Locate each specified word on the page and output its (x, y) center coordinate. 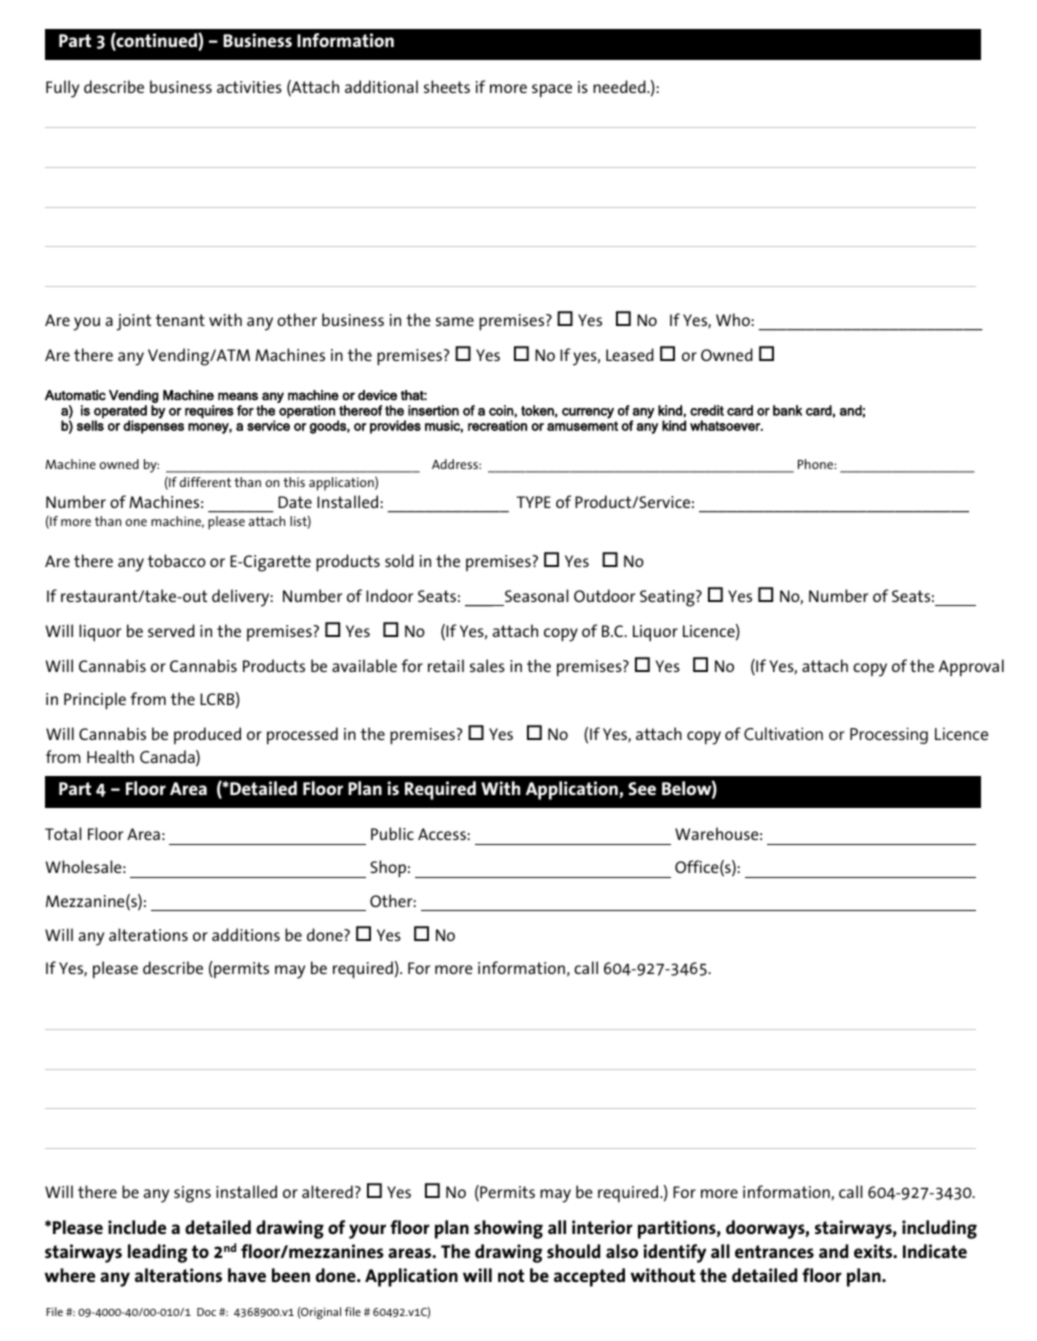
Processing (889, 735)
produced (207, 735)
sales (487, 665)
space (552, 91)
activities (249, 87)
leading (157, 1253)
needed (620, 86)
